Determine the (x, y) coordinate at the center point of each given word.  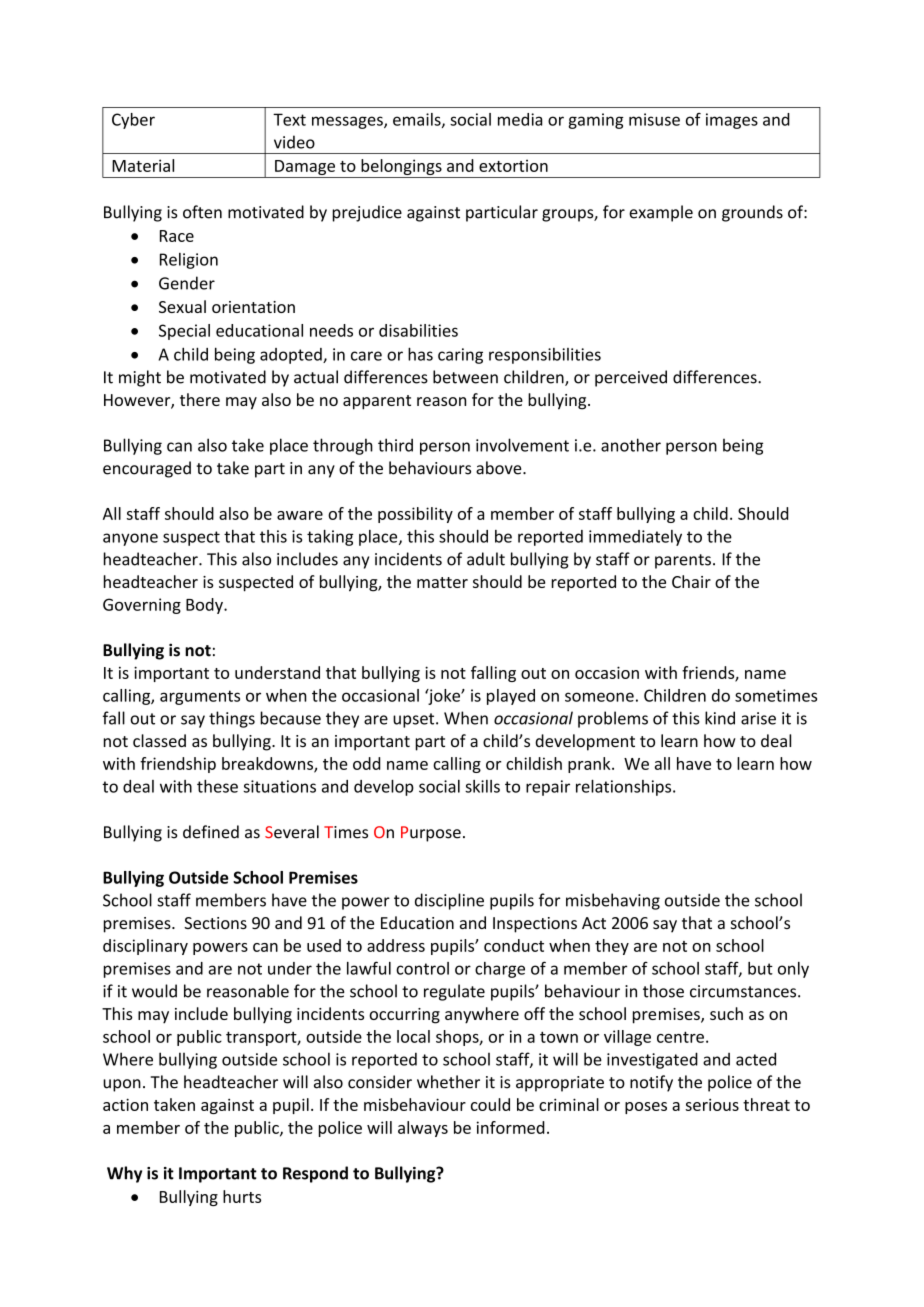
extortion (513, 165)
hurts (242, 1196)
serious (712, 1105)
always (423, 1129)
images (732, 121)
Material (143, 165)
